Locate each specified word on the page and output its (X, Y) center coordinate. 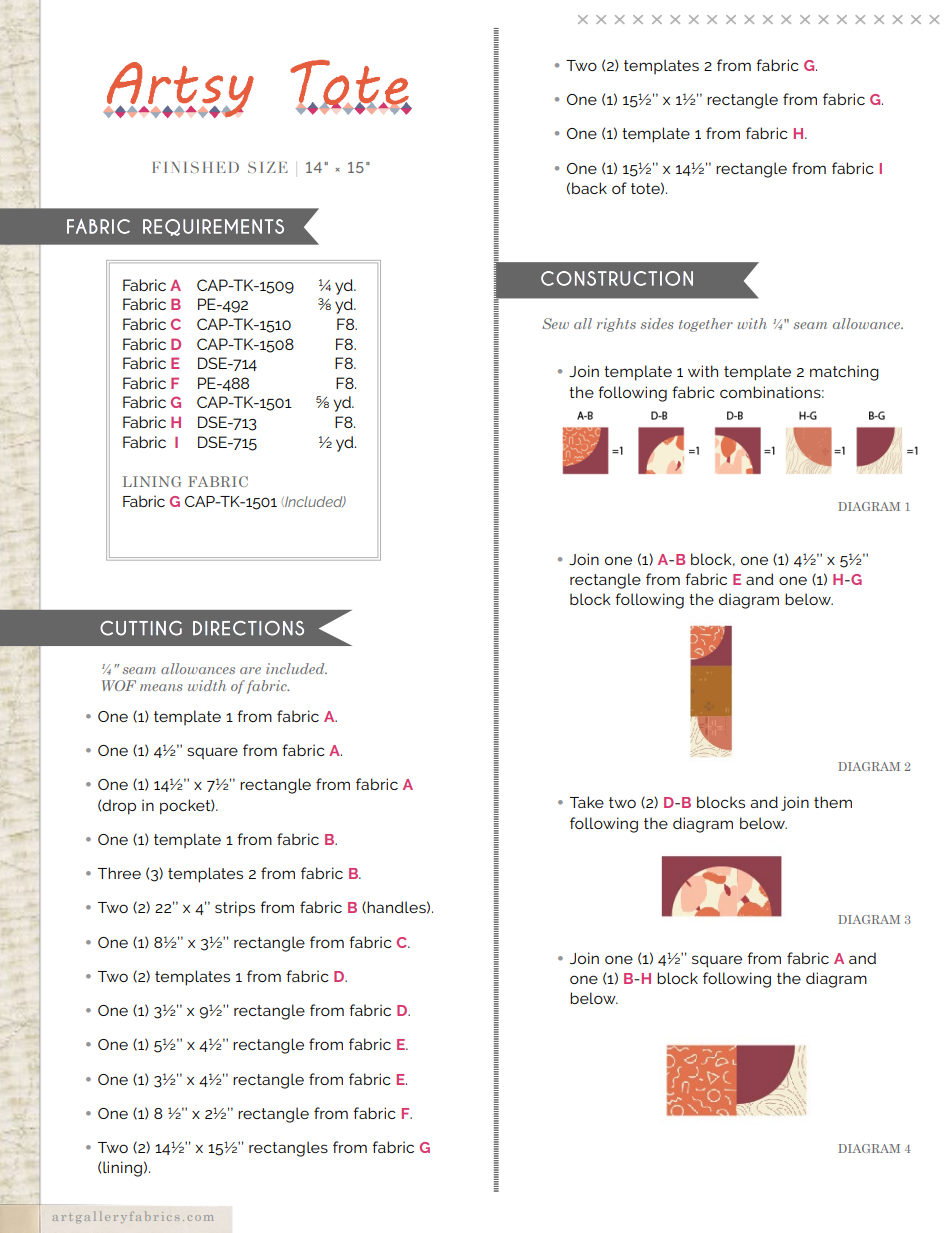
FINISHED (196, 167)
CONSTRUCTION (617, 278)
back (589, 188)
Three (119, 873)
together (706, 325)
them (833, 802)
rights (616, 325)
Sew (555, 323)
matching (844, 373)
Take (587, 802)
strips (235, 909)
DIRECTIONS (248, 628)
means (161, 687)
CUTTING (141, 628)
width (207, 685)
